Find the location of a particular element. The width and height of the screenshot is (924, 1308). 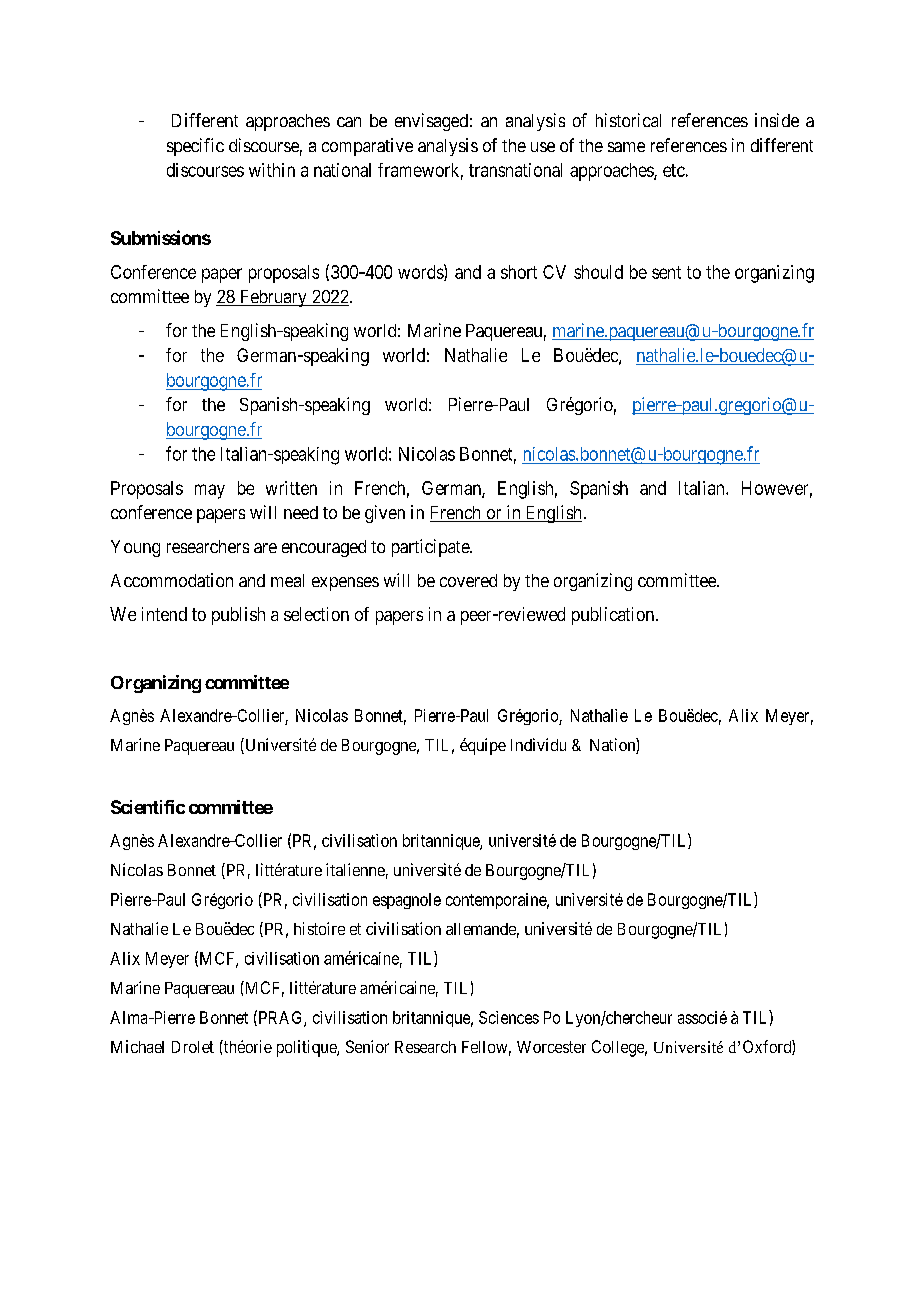

etc is located at coordinates (674, 170).
